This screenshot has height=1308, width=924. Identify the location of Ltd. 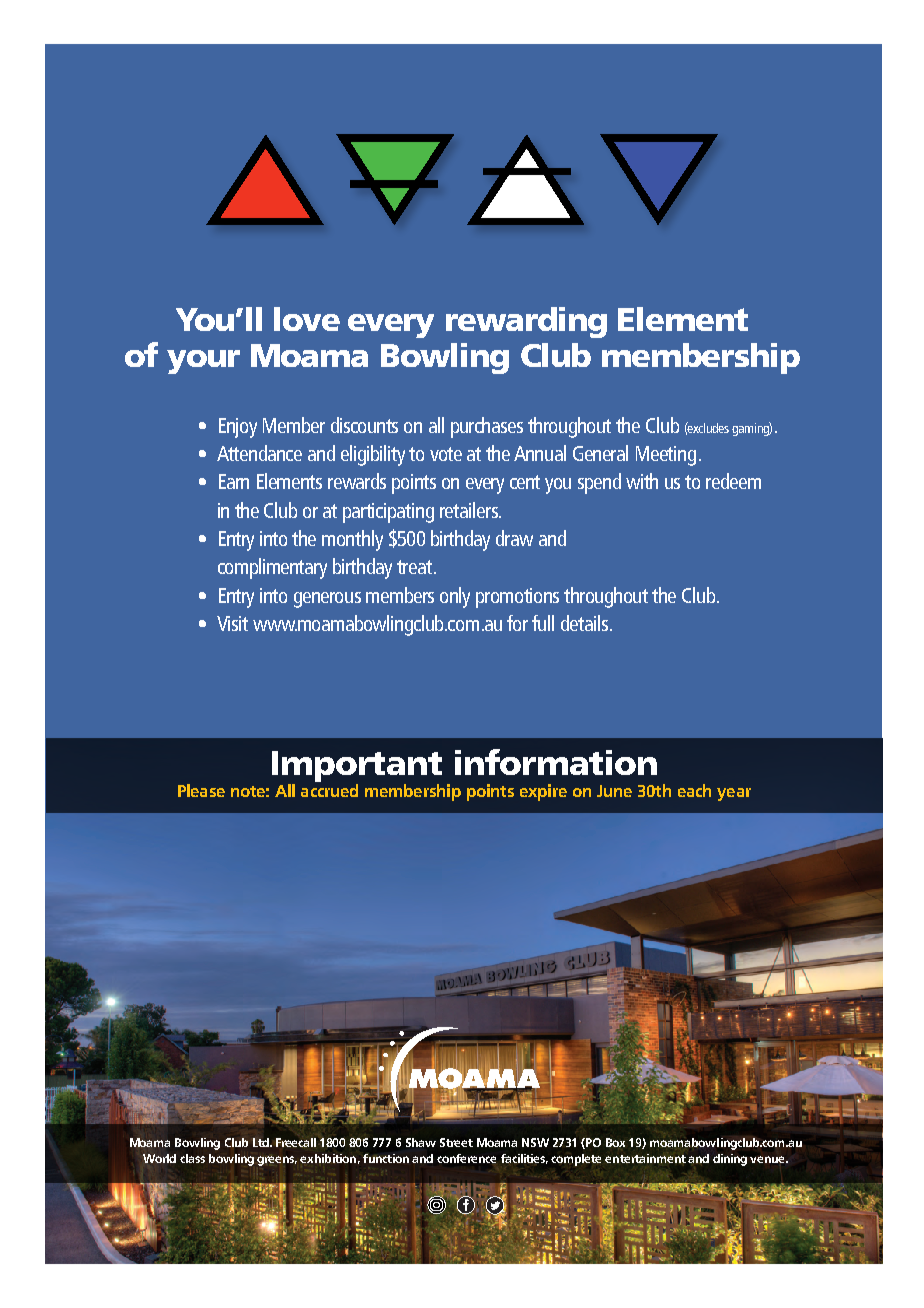
(262, 1142).
